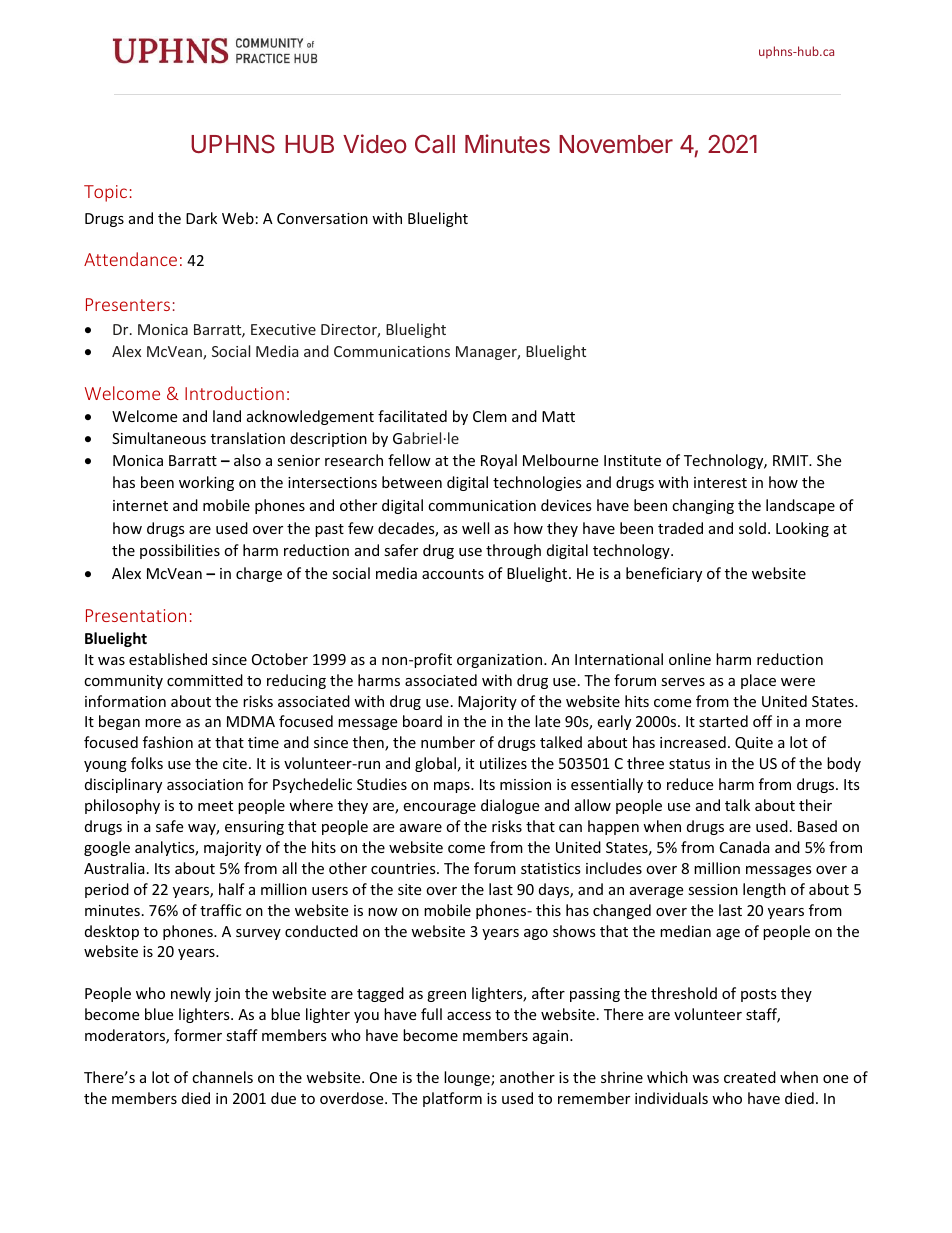 This image has width=952, height=1233. I want to click on interest, so click(720, 482).
